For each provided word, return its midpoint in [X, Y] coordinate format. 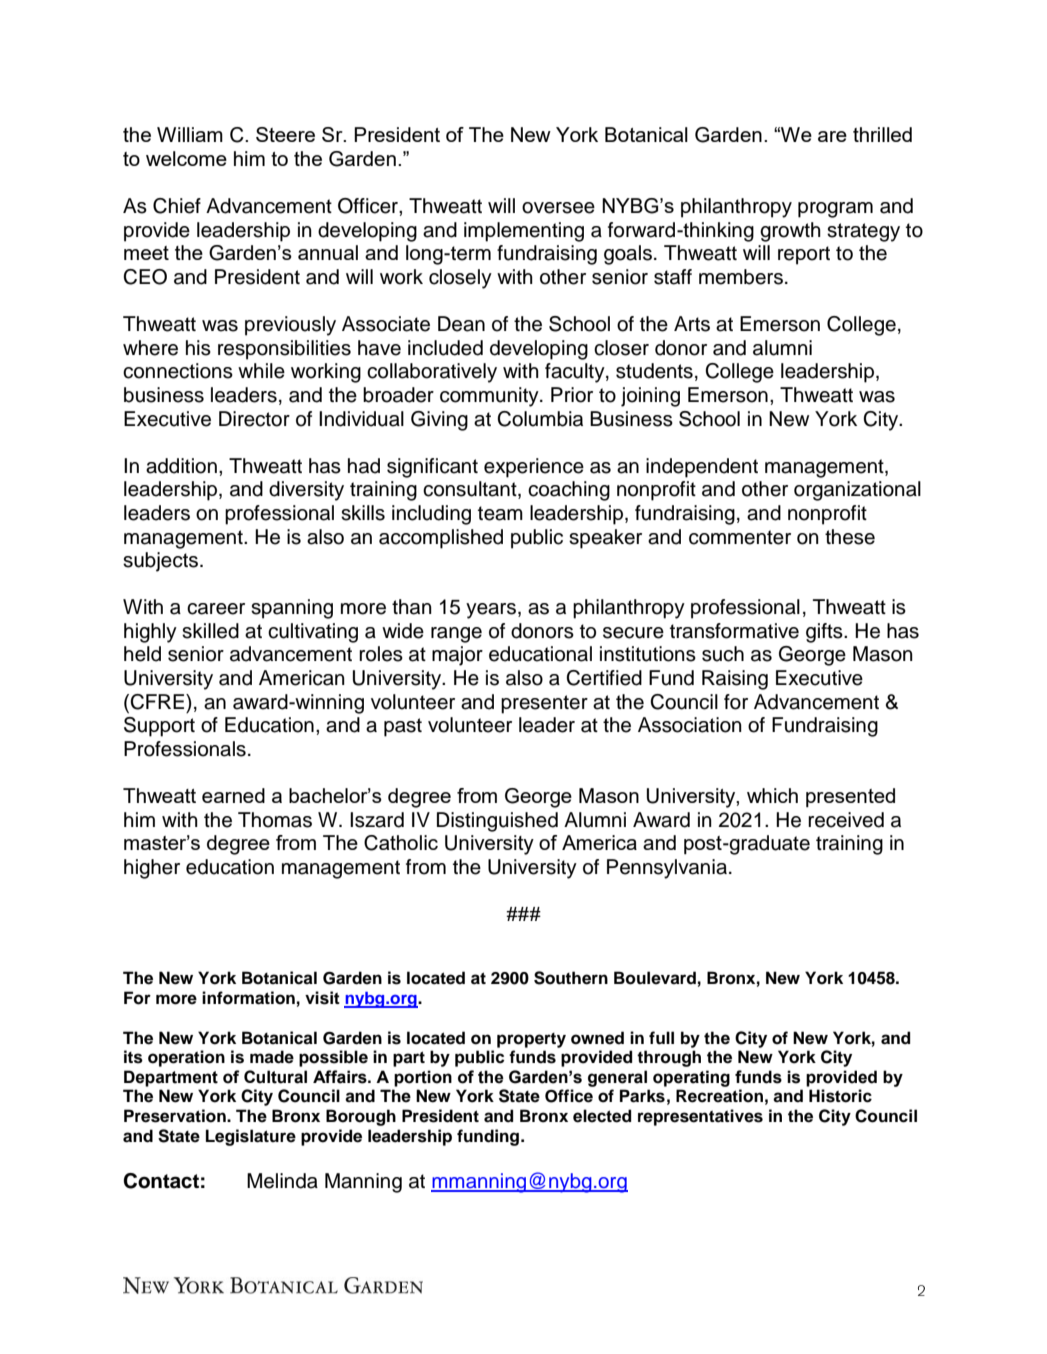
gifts [825, 633]
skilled [210, 631]
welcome [186, 158]
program [835, 210]
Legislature [251, 1137]
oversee [558, 208]
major [457, 656]
